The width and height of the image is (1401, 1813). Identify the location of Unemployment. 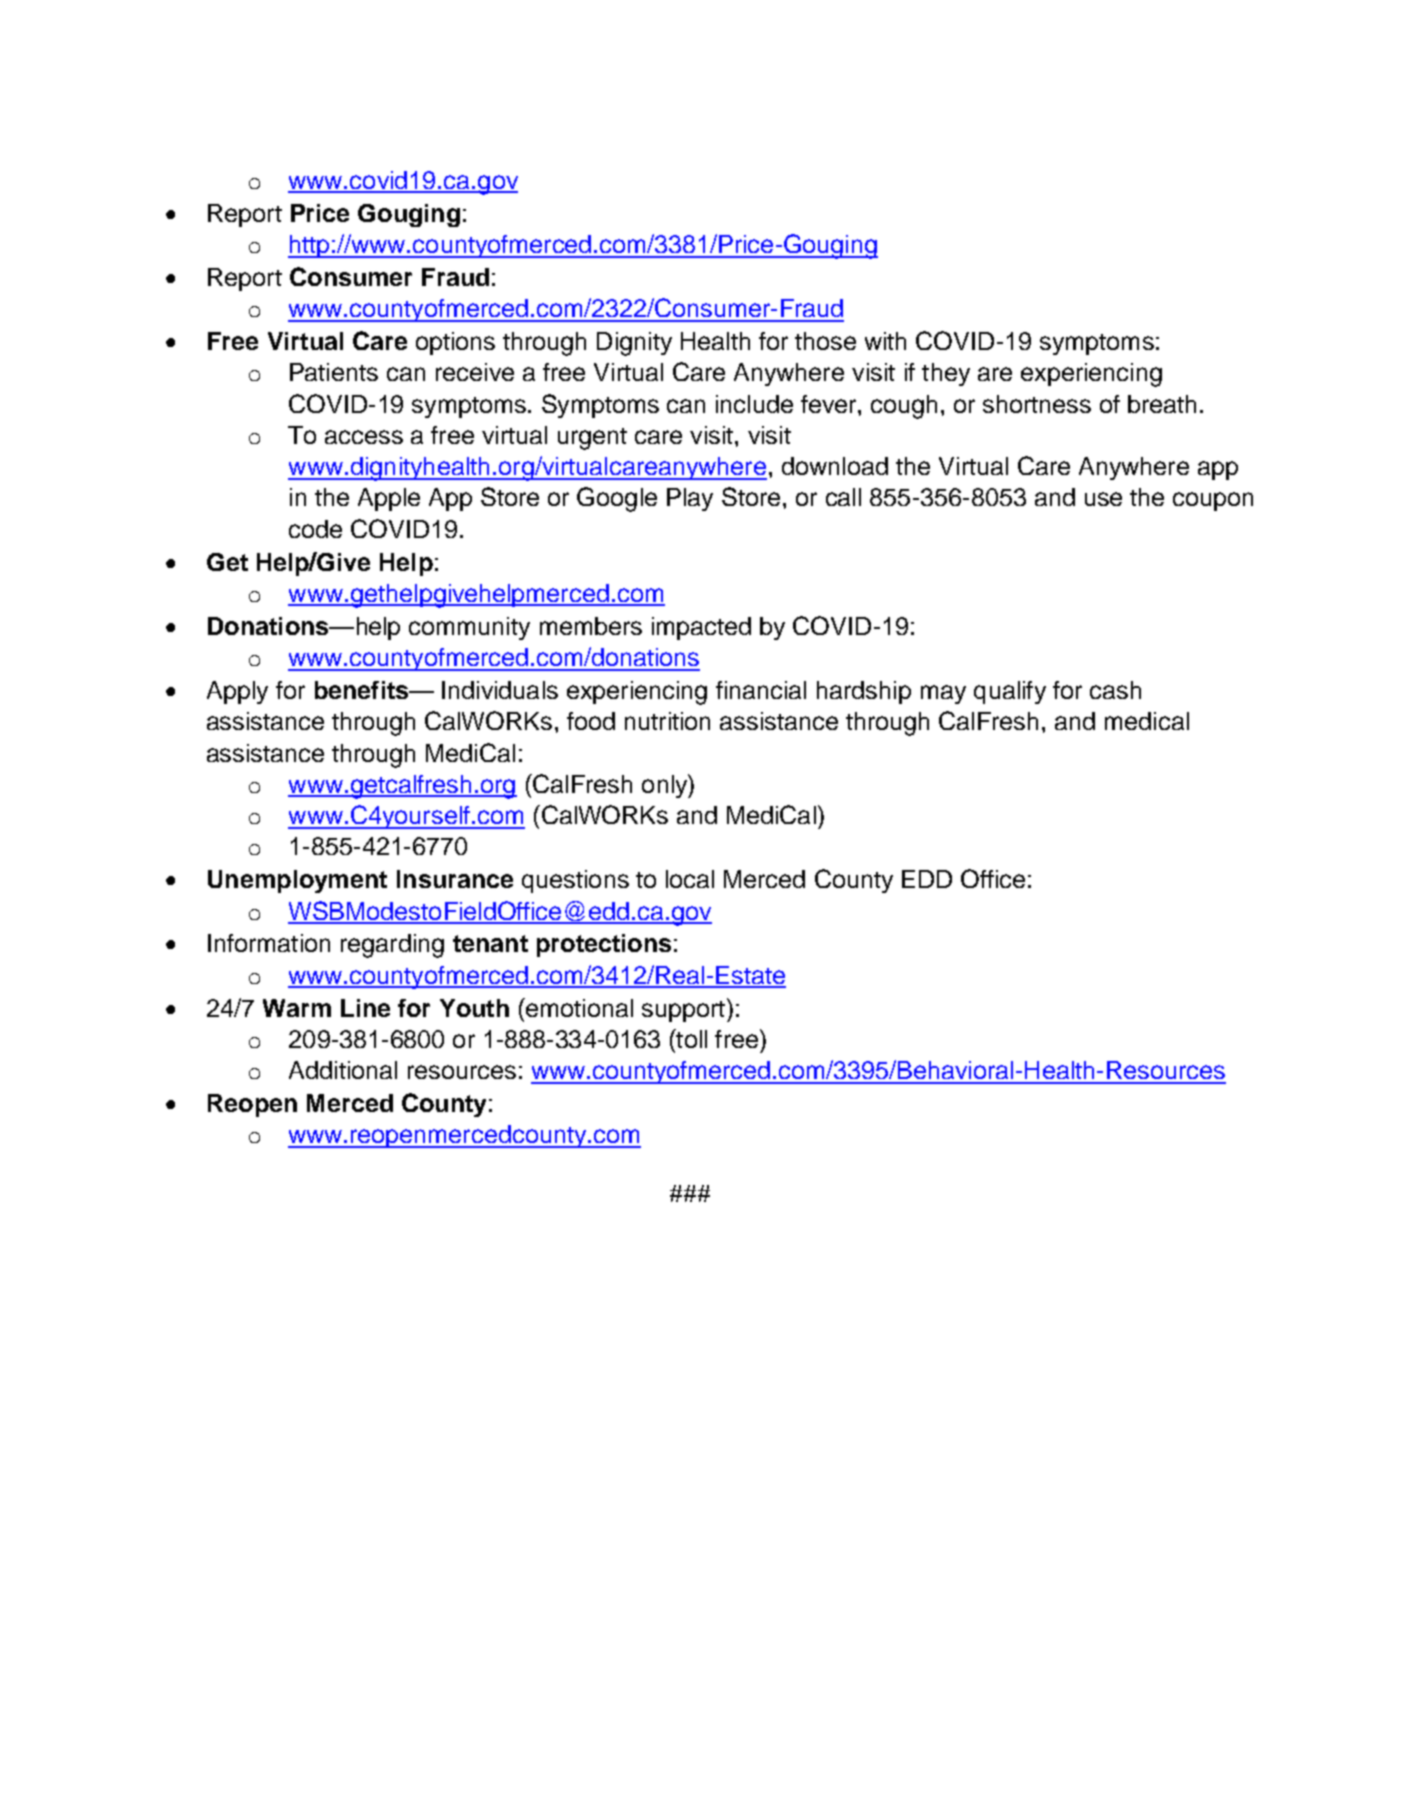
(297, 881).
